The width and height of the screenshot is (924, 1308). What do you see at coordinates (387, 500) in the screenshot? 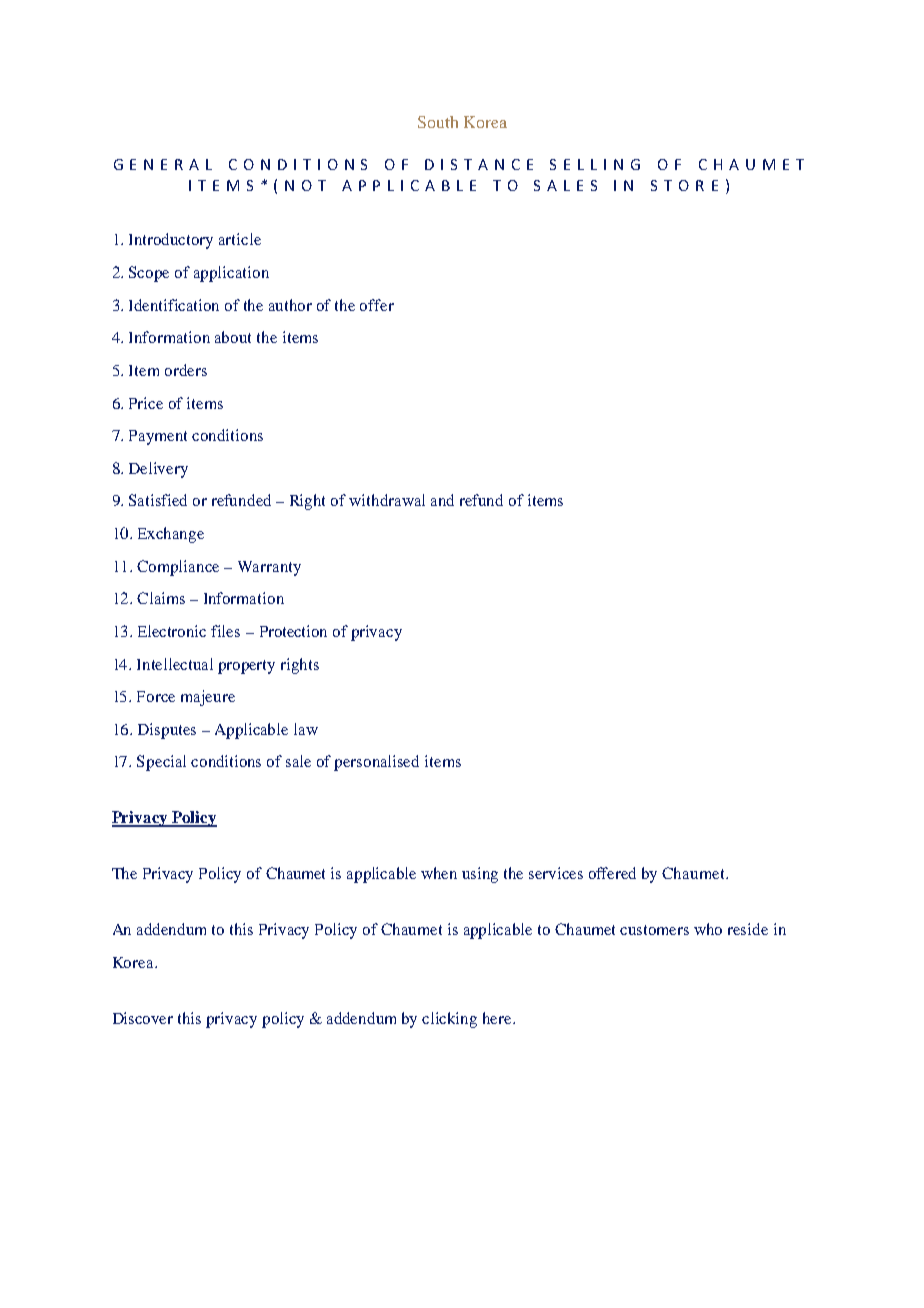
I see `withdrawal` at bounding box center [387, 500].
